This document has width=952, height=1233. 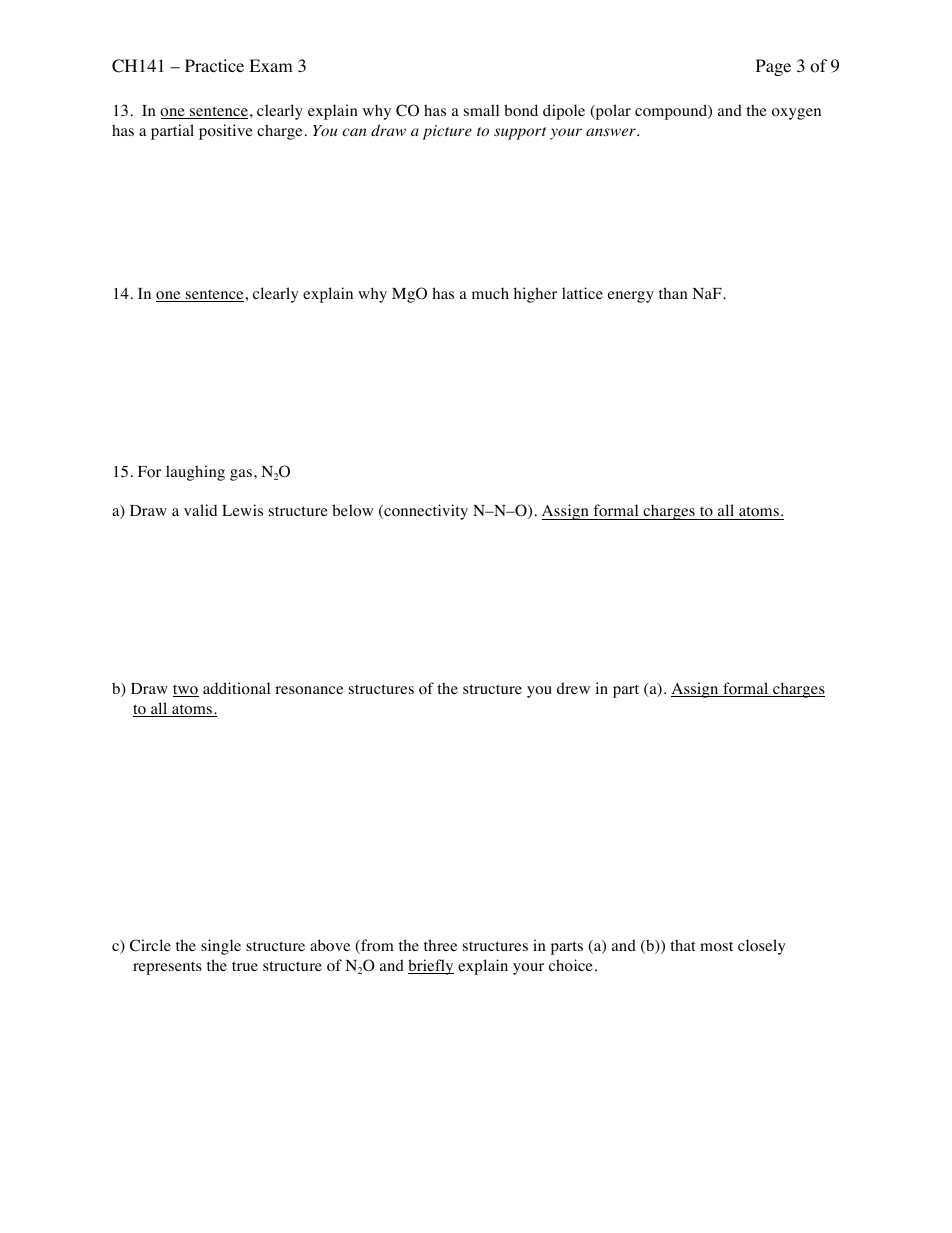 I want to click on additional, so click(x=236, y=688).
